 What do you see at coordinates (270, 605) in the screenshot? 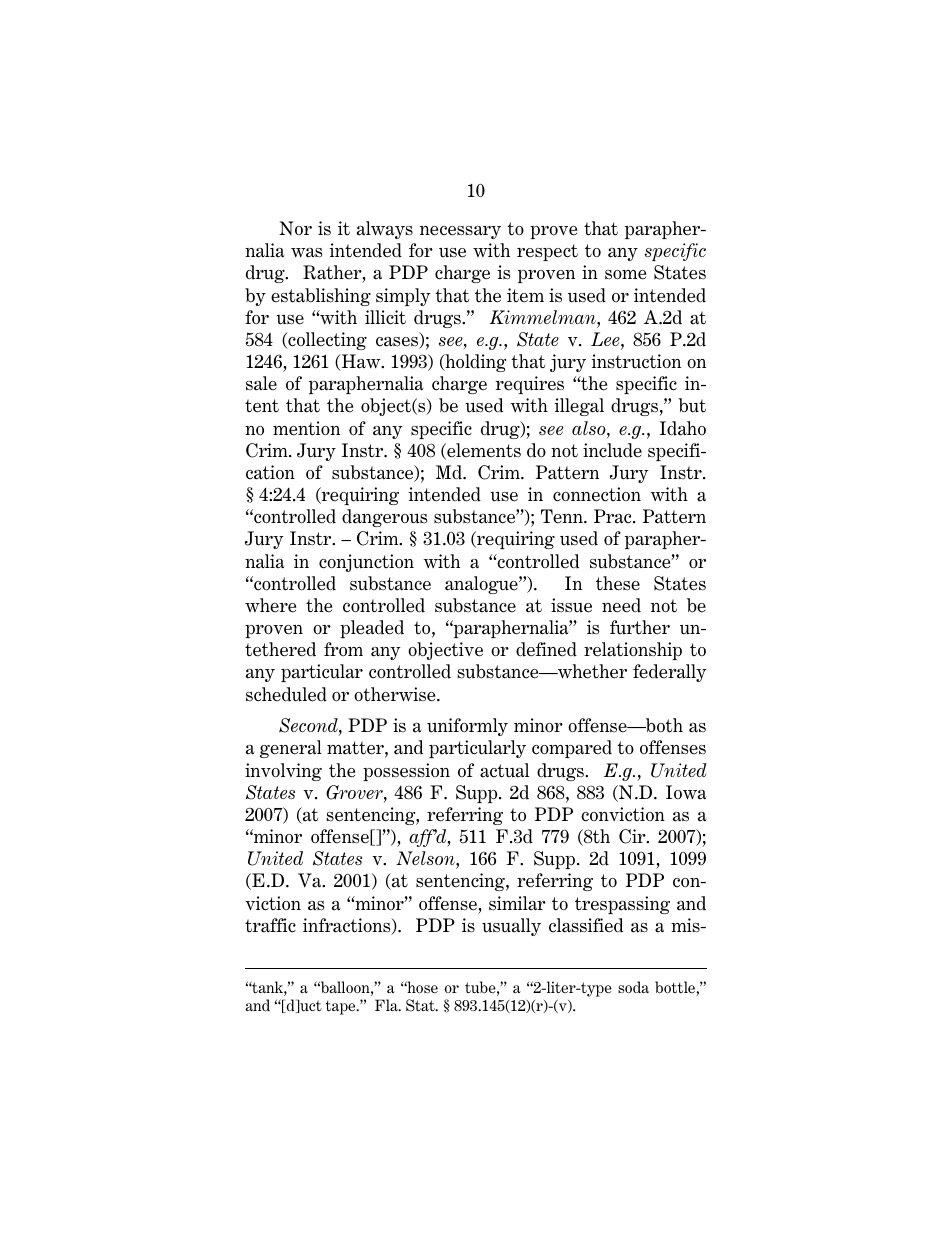
I see `where` at bounding box center [270, 605].
